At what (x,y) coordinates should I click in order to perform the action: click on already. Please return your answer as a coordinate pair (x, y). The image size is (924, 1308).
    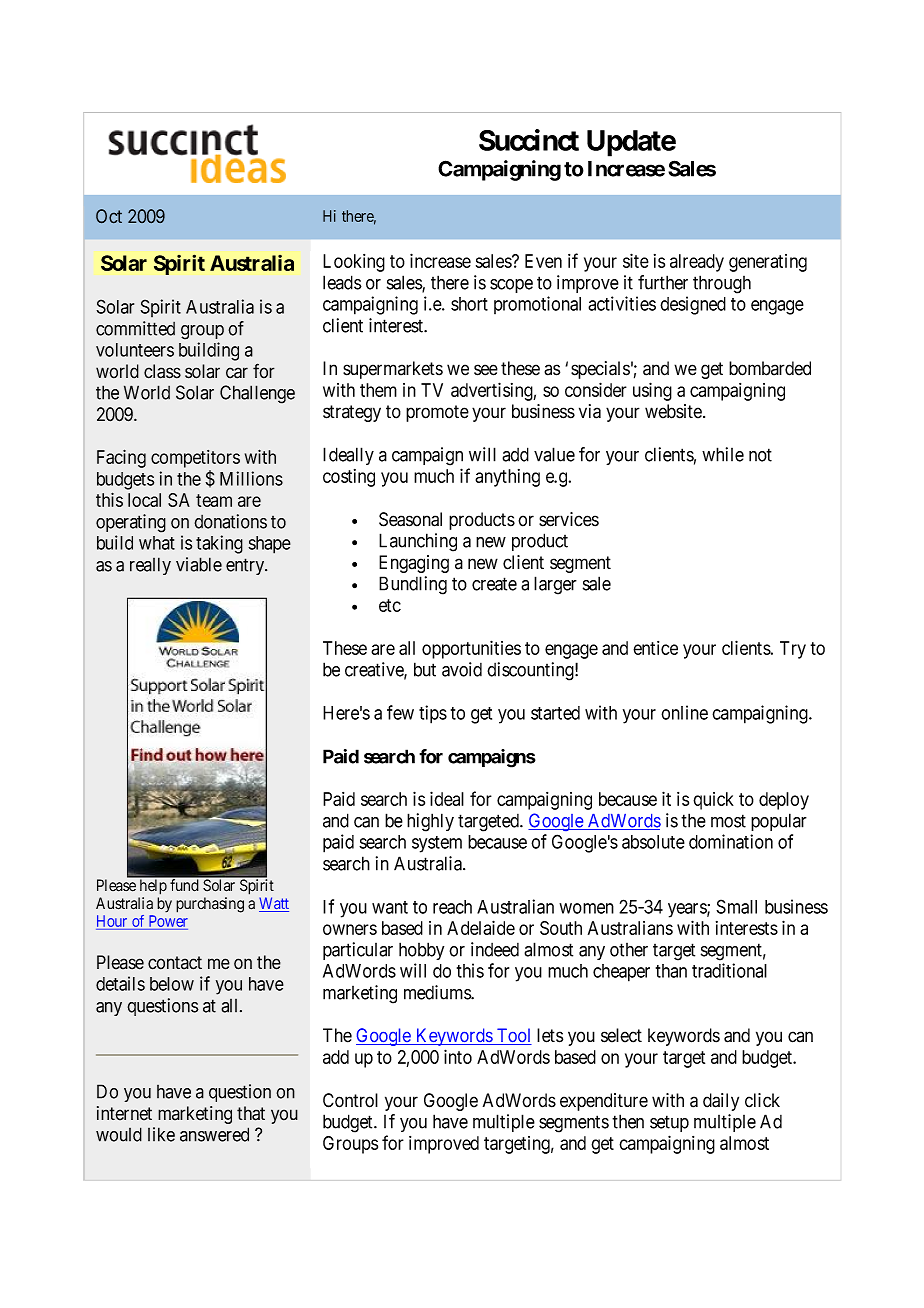
    Looking at the image, I should click on (697, 263).
